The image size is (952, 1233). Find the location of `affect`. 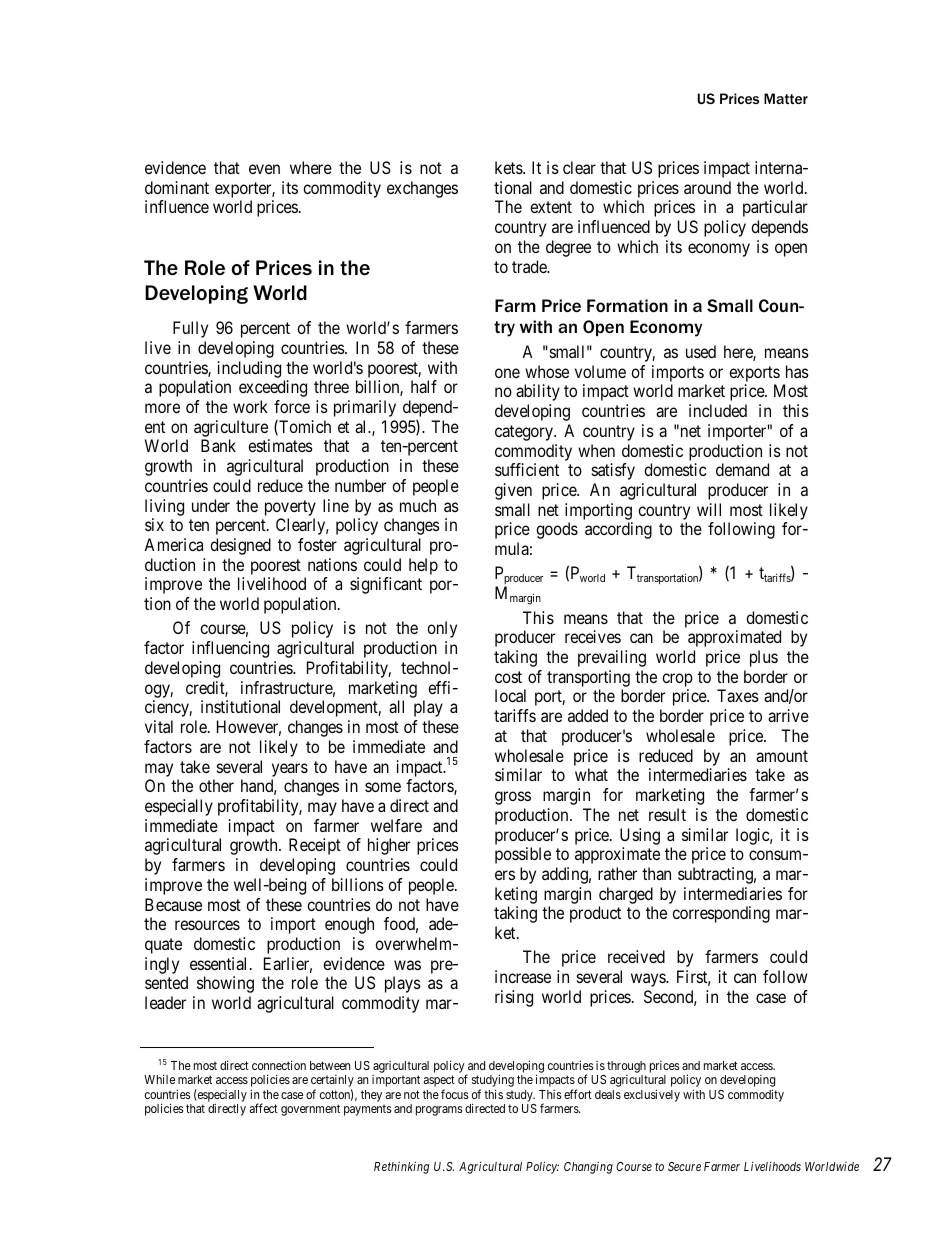

affect is located at coordinates (264, 1108).
